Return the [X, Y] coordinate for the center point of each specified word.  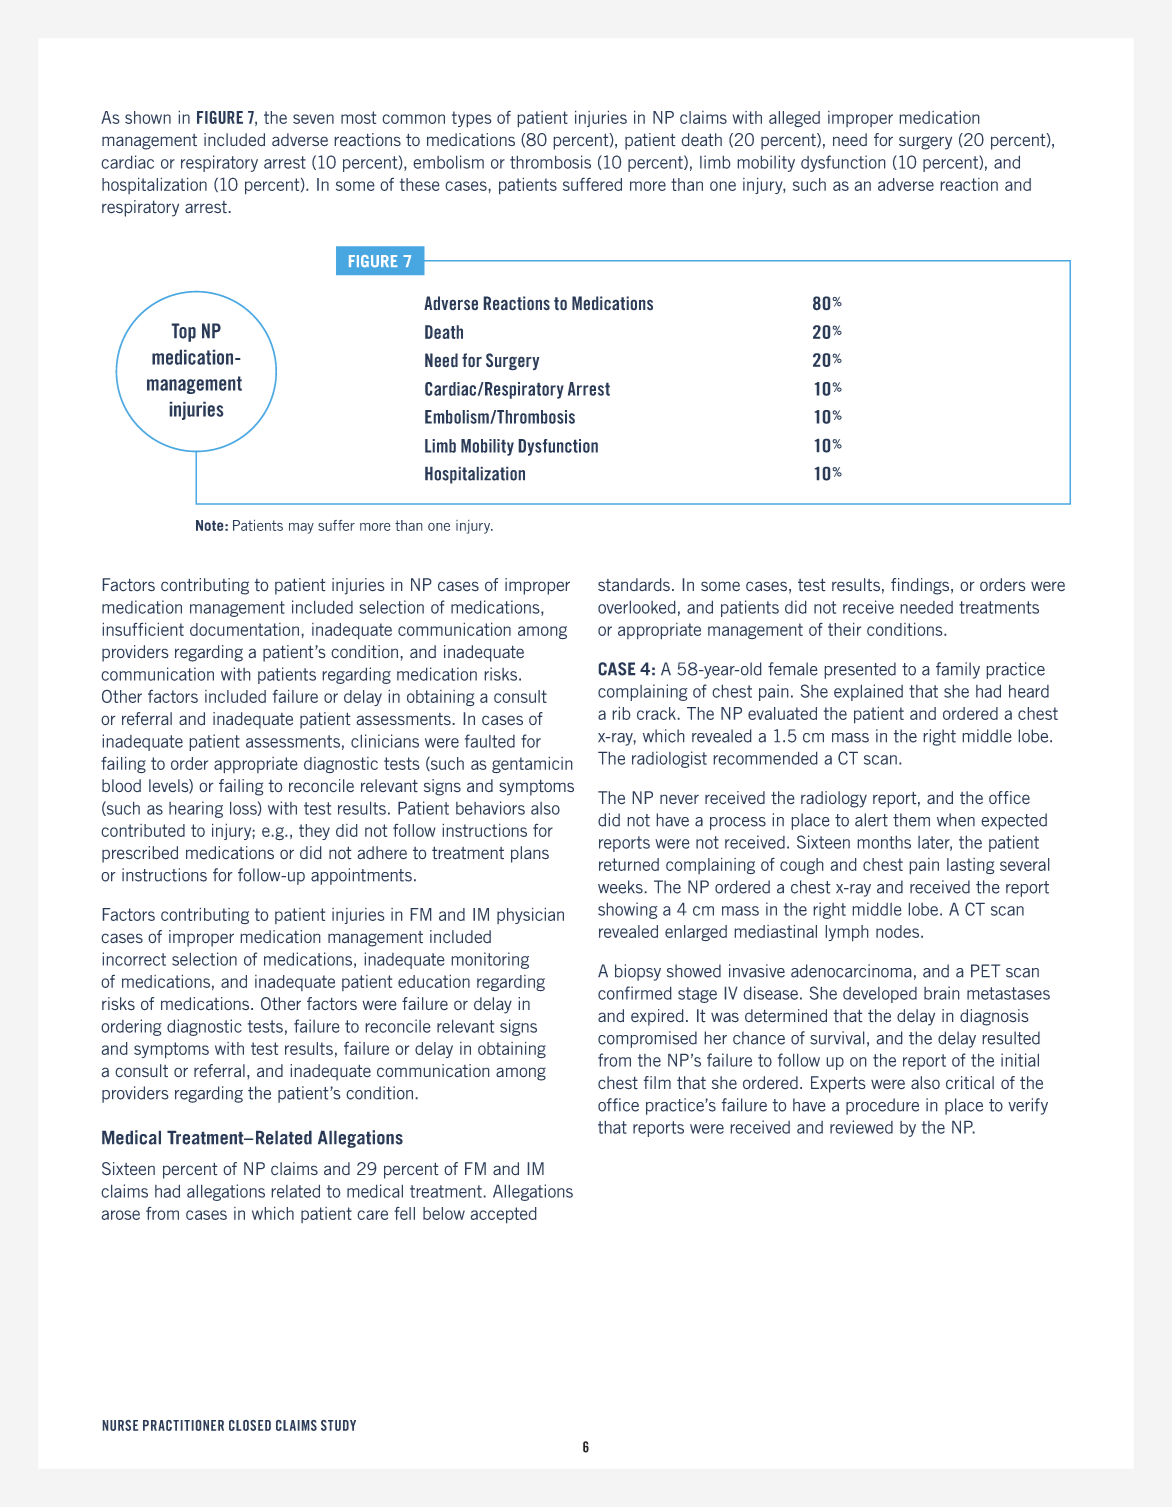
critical [970, 1083]
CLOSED [250, 1425]
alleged [794, 119]
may [301, 528]
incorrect [134, 959]
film [657, 1082]
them [911, 820]
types [472, 119]
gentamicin [532, 765]
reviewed [861, 1127]
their [844, 629]
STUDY [338, 1425]
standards [634, 585]
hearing [196, 809]
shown [148, 117]
